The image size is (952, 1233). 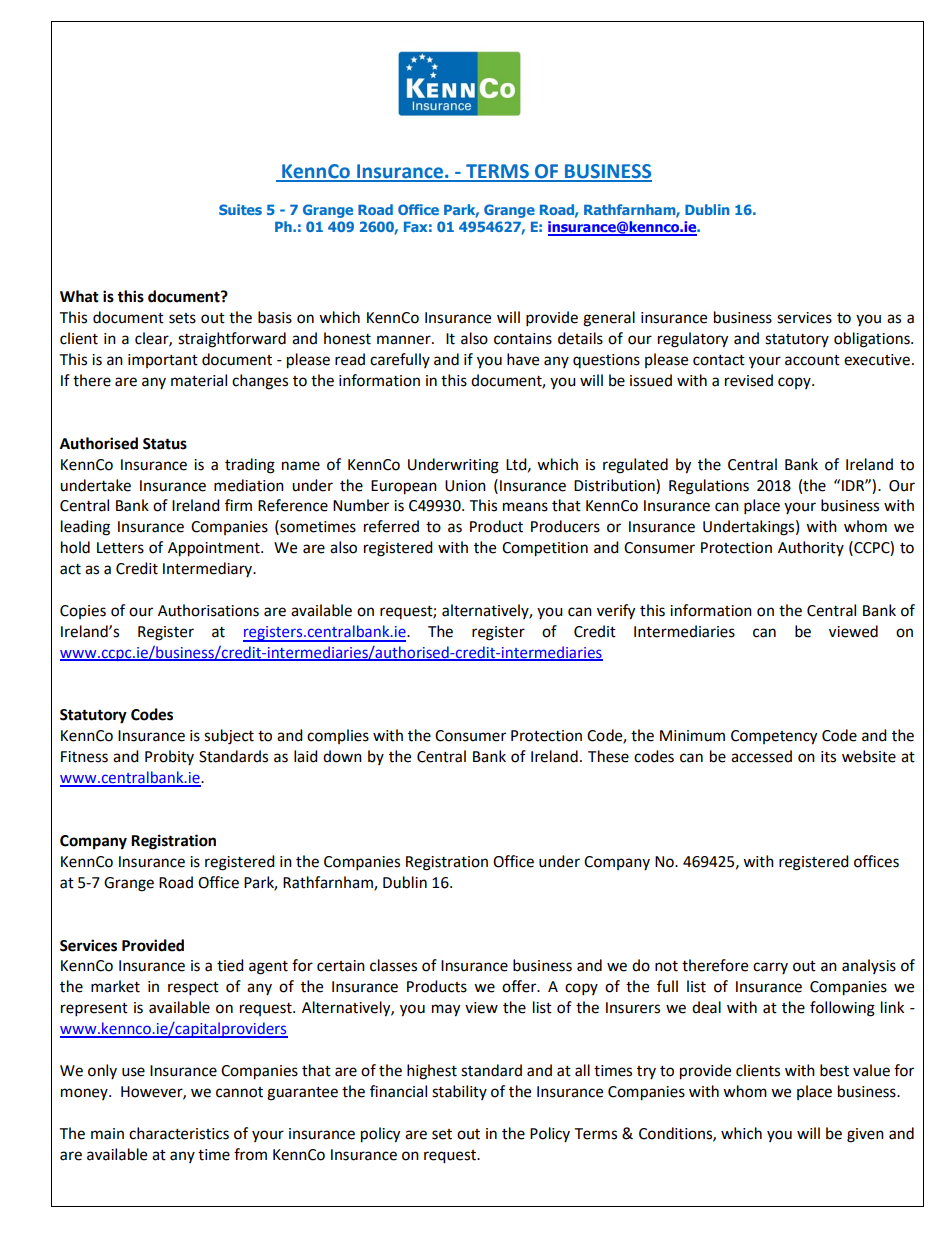 I want to click on contains, so click(x=523, y=339).
